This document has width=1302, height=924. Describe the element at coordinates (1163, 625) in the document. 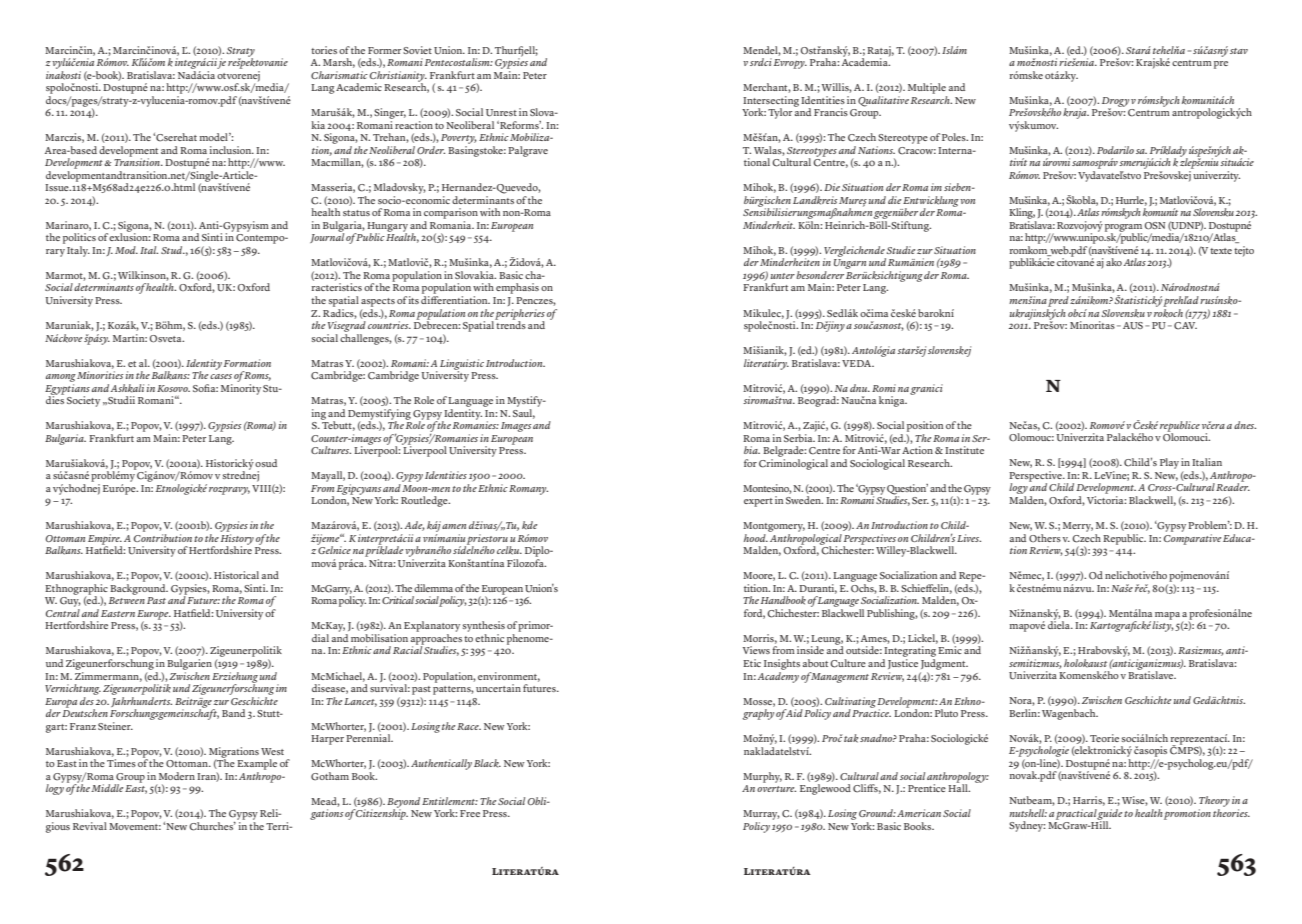

I see `listy` at that location.
